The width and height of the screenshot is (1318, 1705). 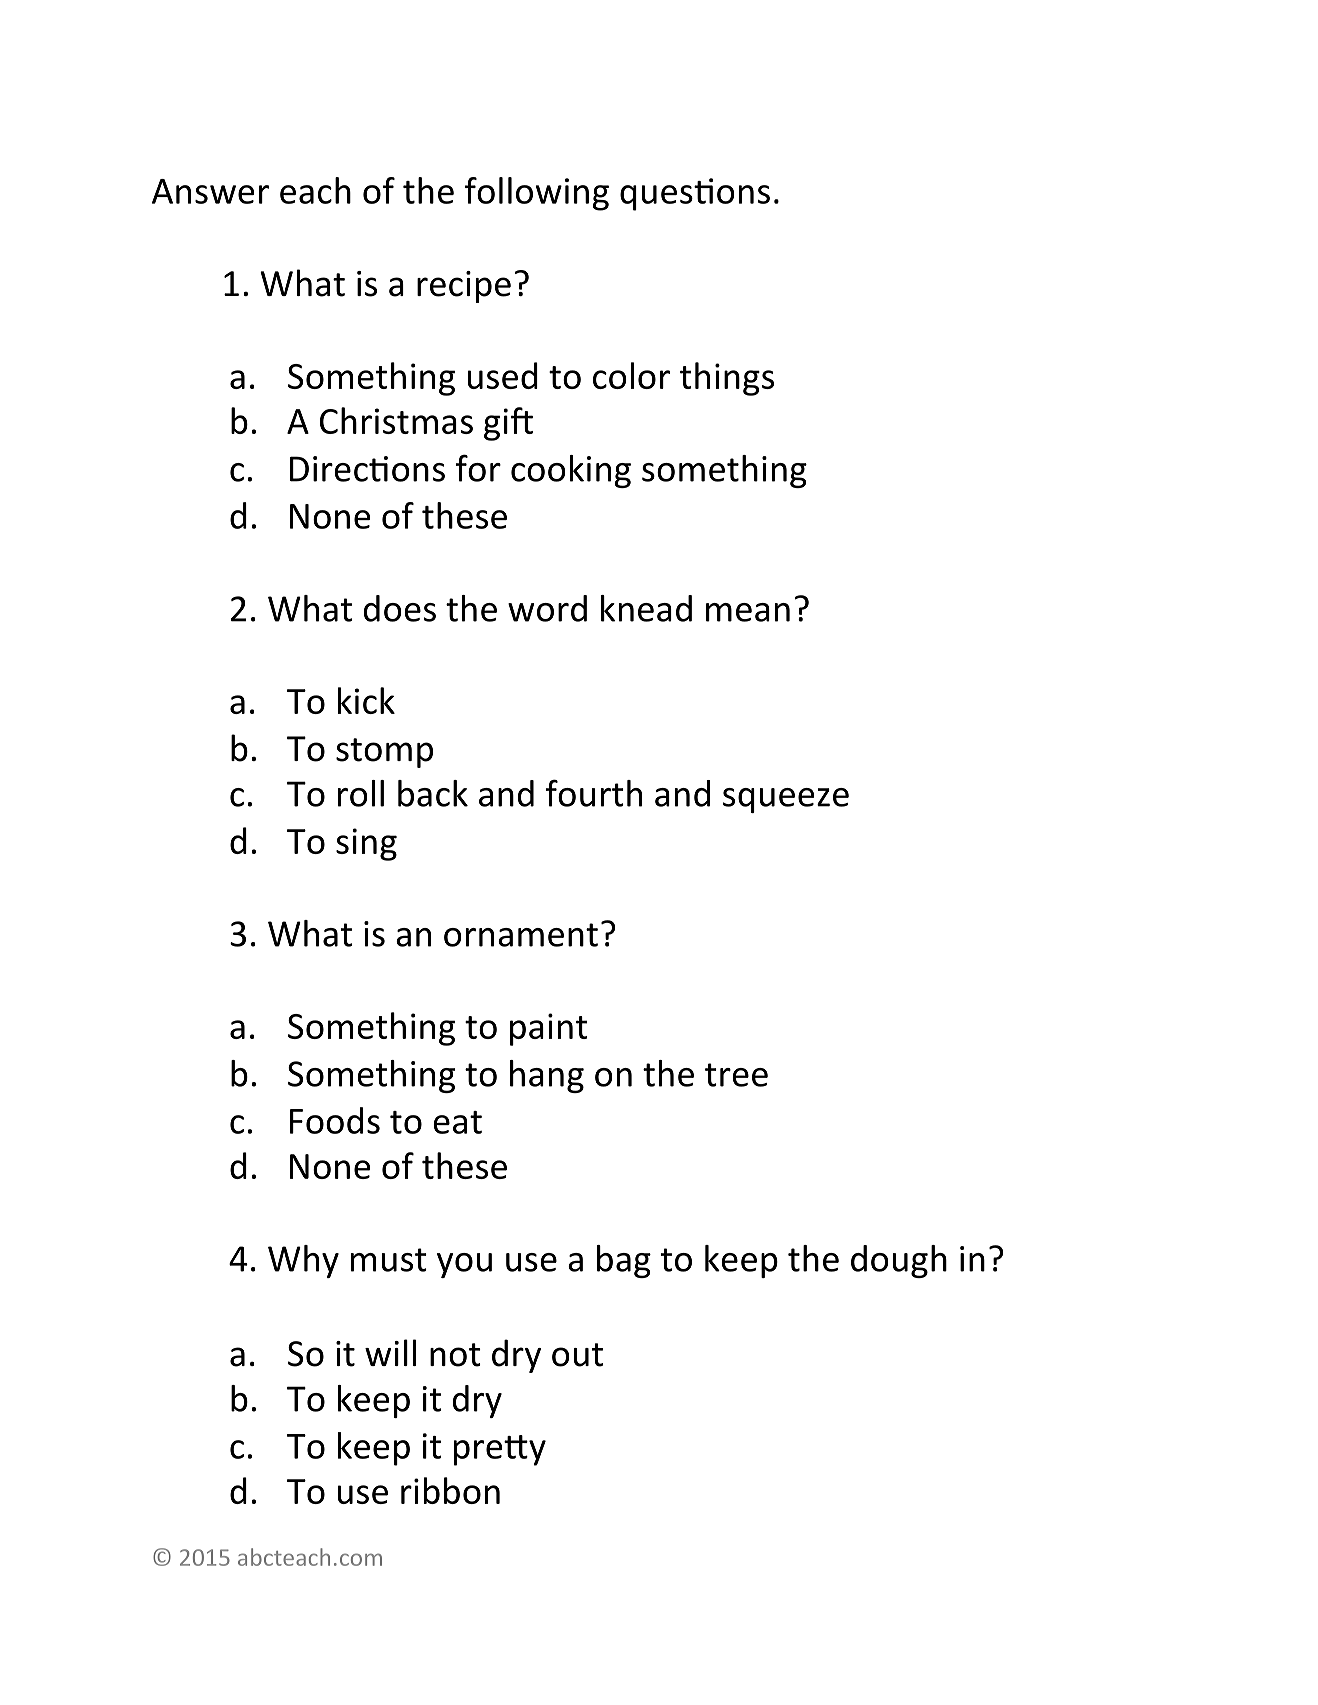 I want to click on Answer, so click(x=210, y=191).
